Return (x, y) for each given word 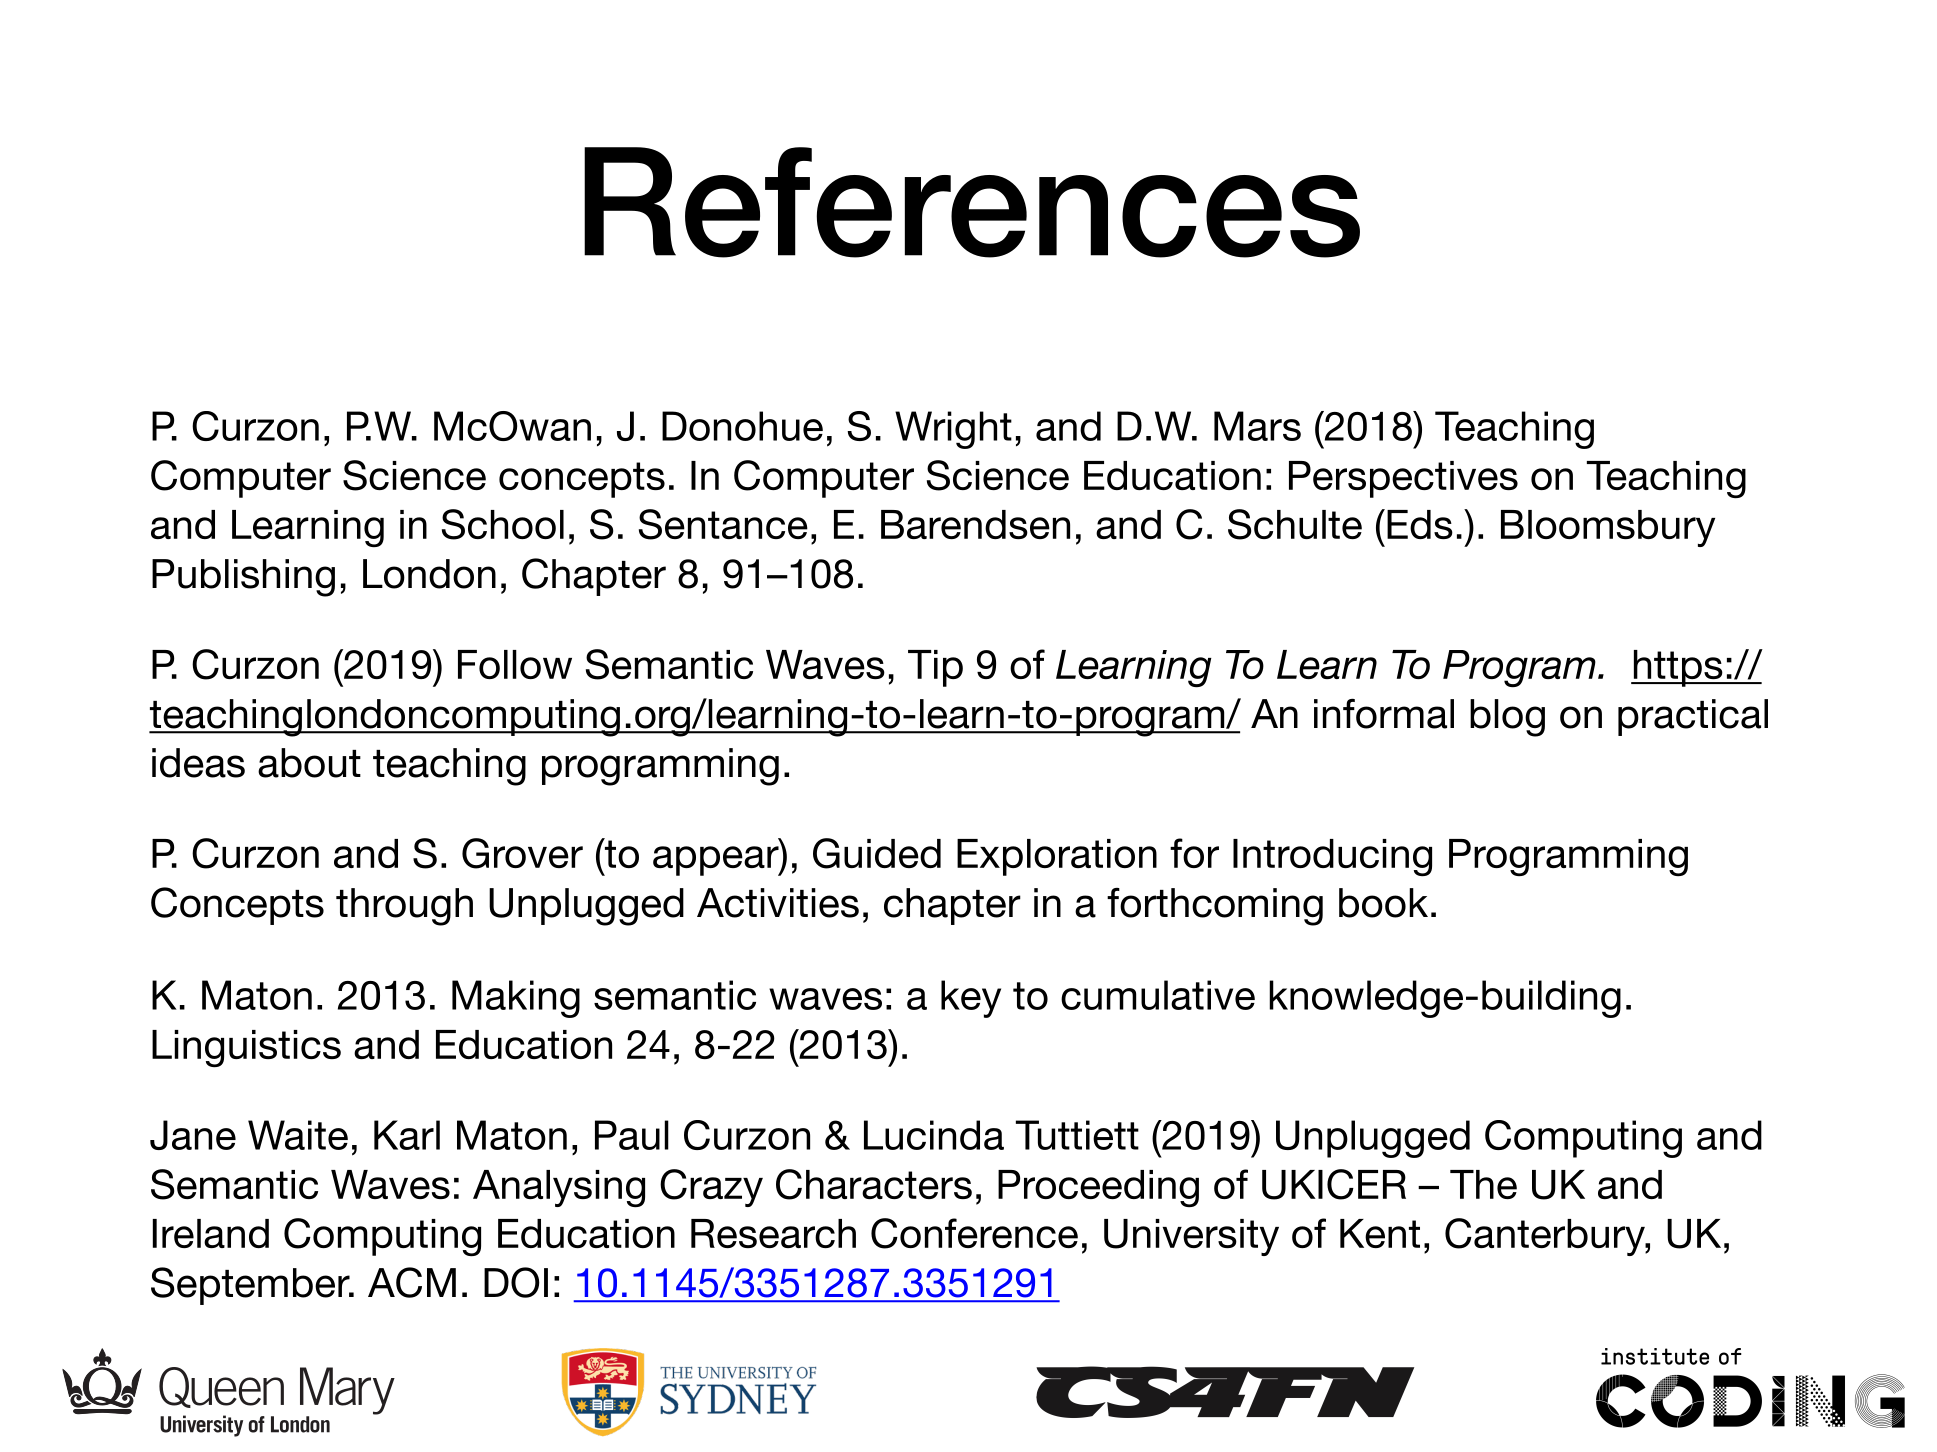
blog (1507, 718)
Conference (974, 1233)
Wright (953, 430)
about (309, 763)
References (972, 202)
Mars (1257, 426)
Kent (1380, 1233)
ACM (412, 1282)
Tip (935, 668)
